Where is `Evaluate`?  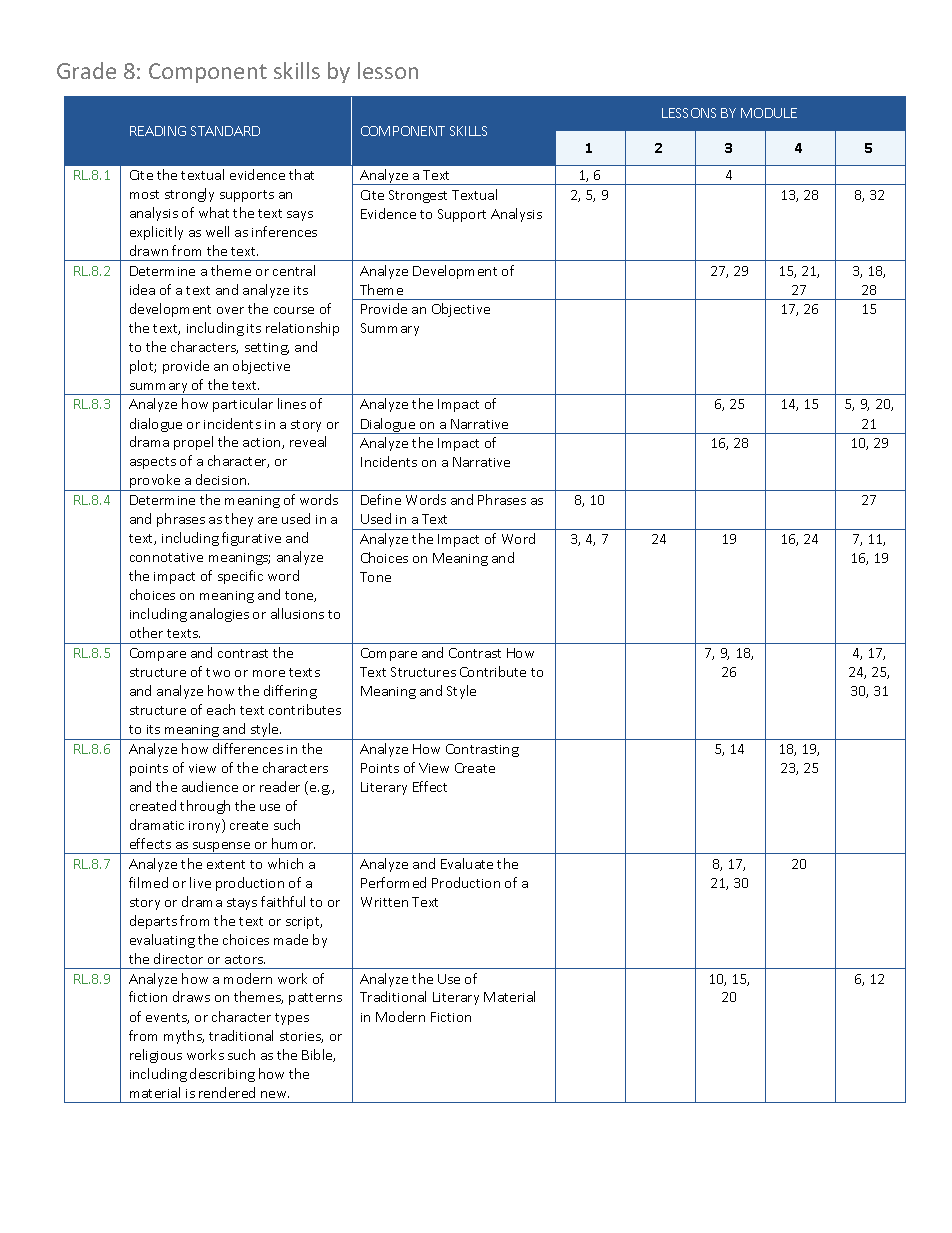 Evaluate is located at coordinates (467, 863).
